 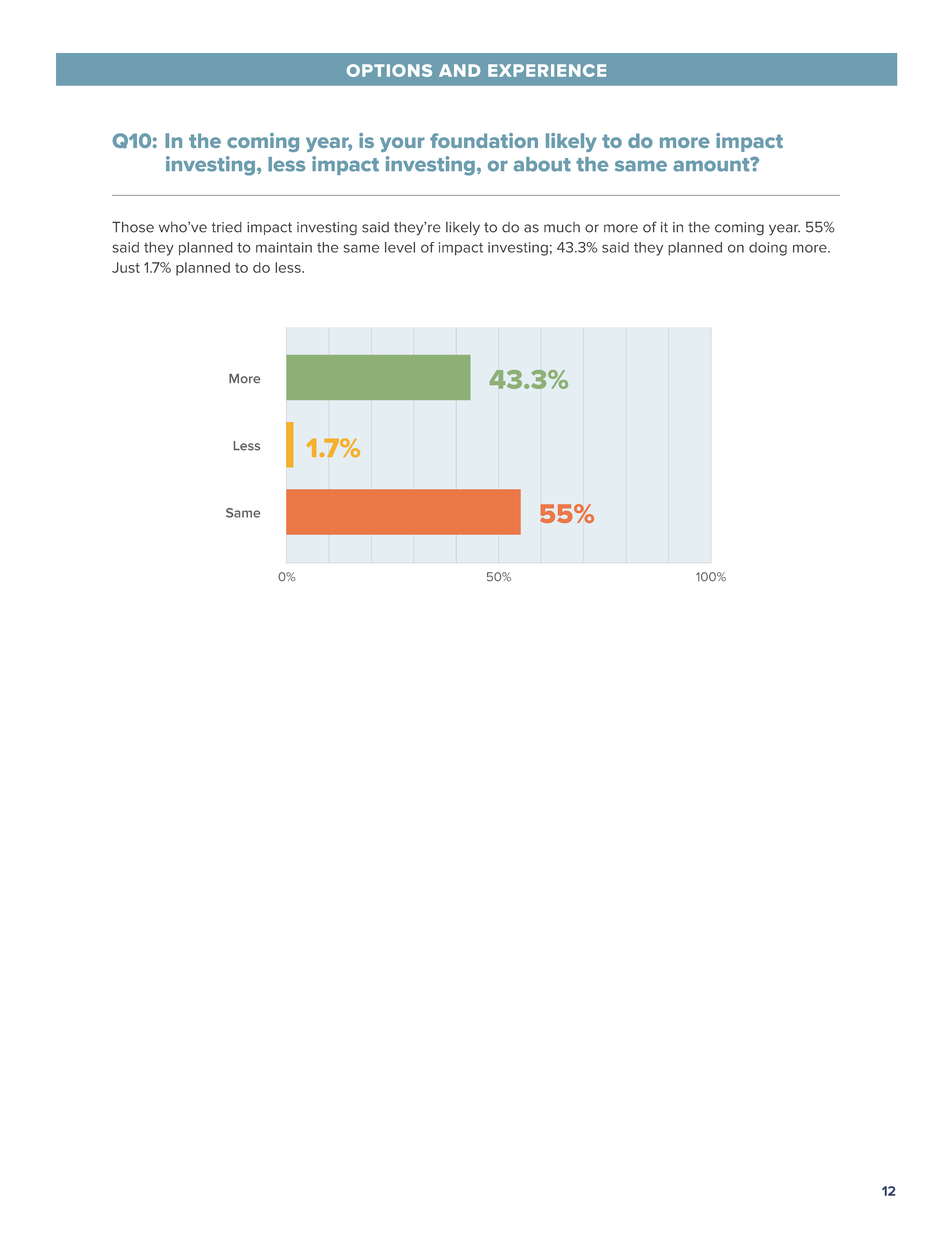 I want to click on EXPERIENCE, so click(x=547, y=70).
